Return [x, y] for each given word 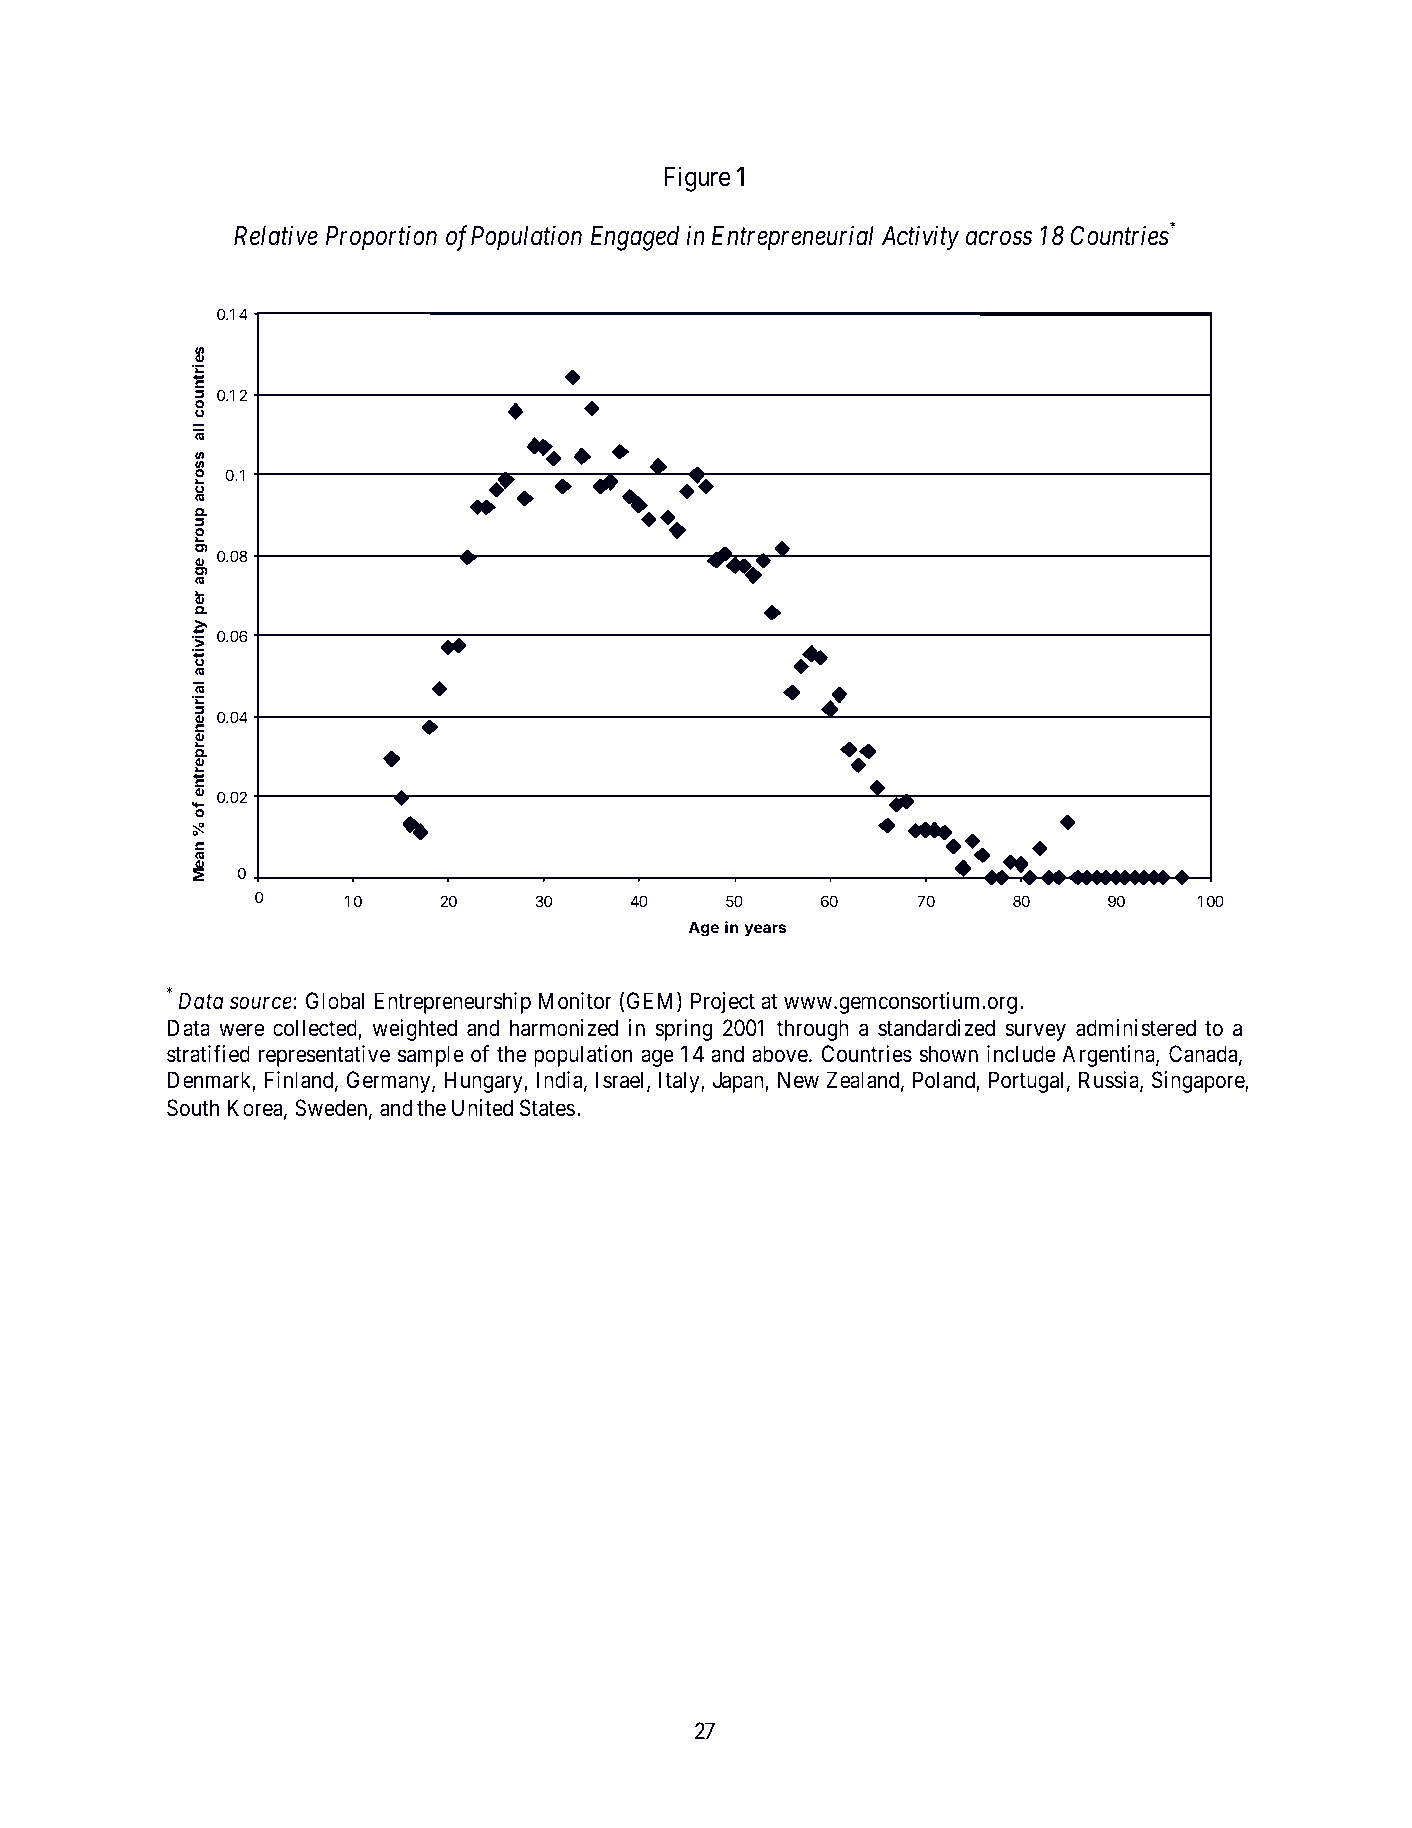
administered [1136, 1028]
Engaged [635, 238]
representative [324, 1056]
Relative [276, 236]
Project [723, 1003]
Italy [680, 1082]
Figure [697, 179]
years [765, 930]
